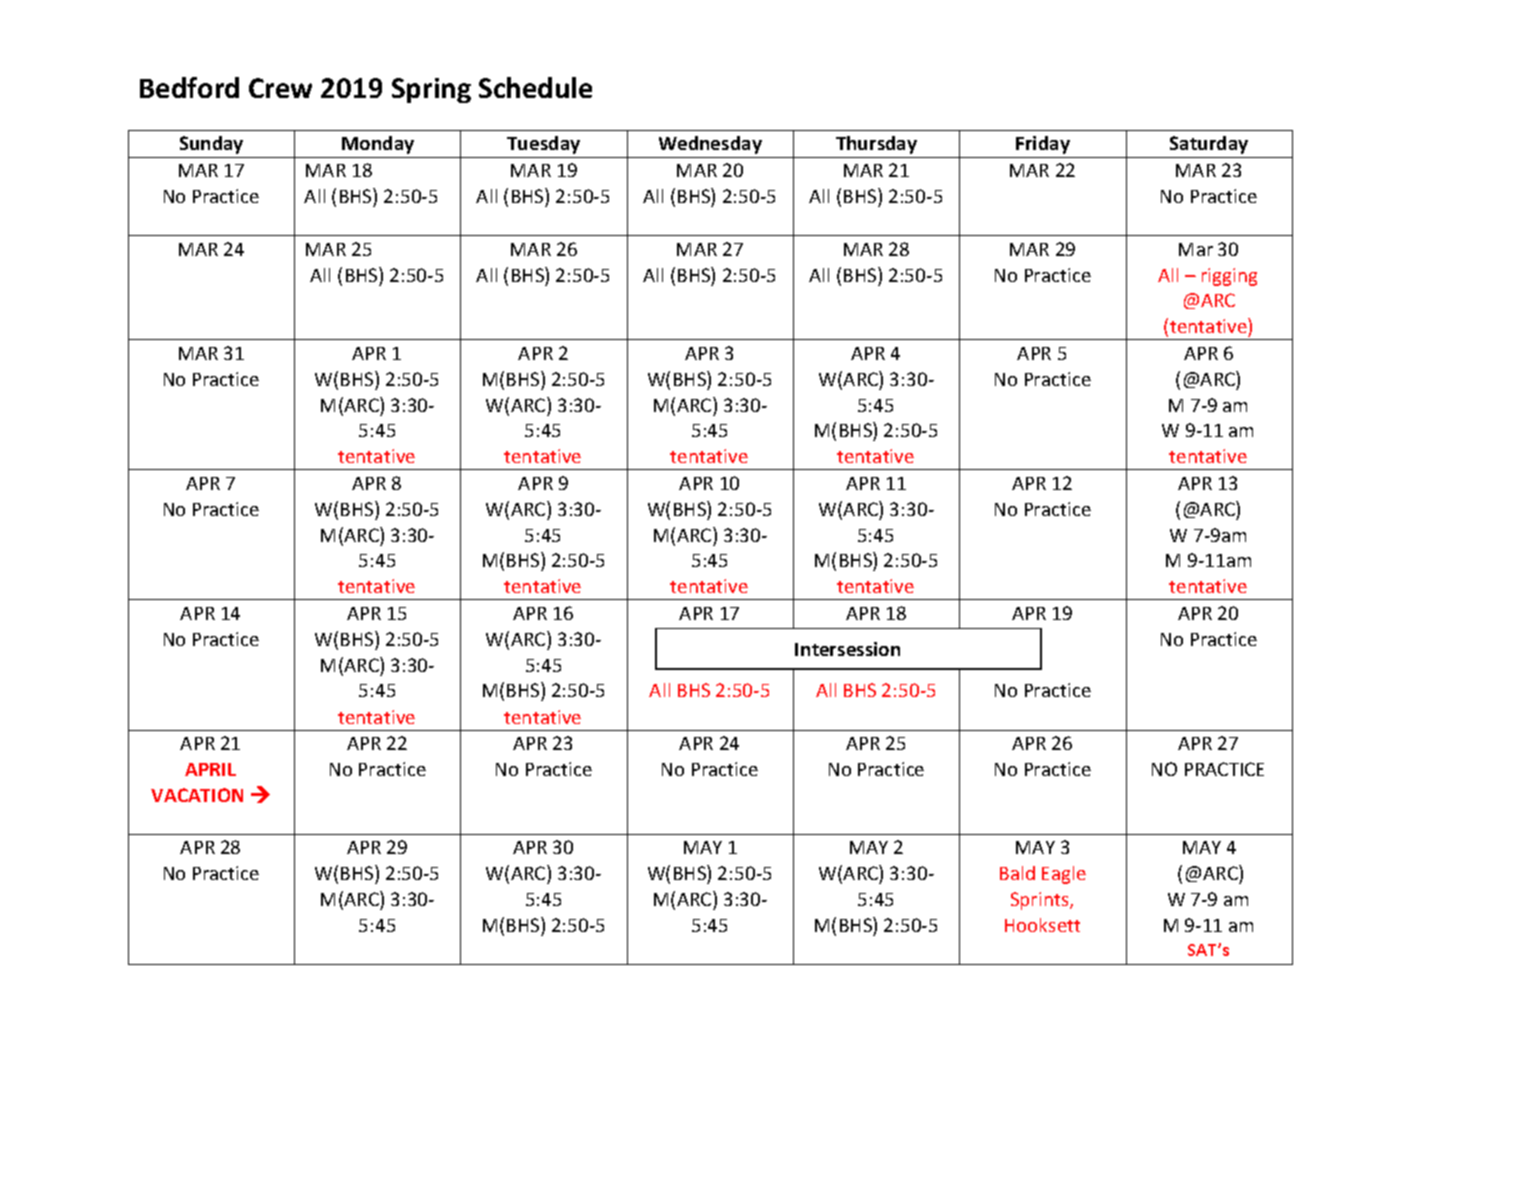  I want to click on Intersession, so click(847, 649).
